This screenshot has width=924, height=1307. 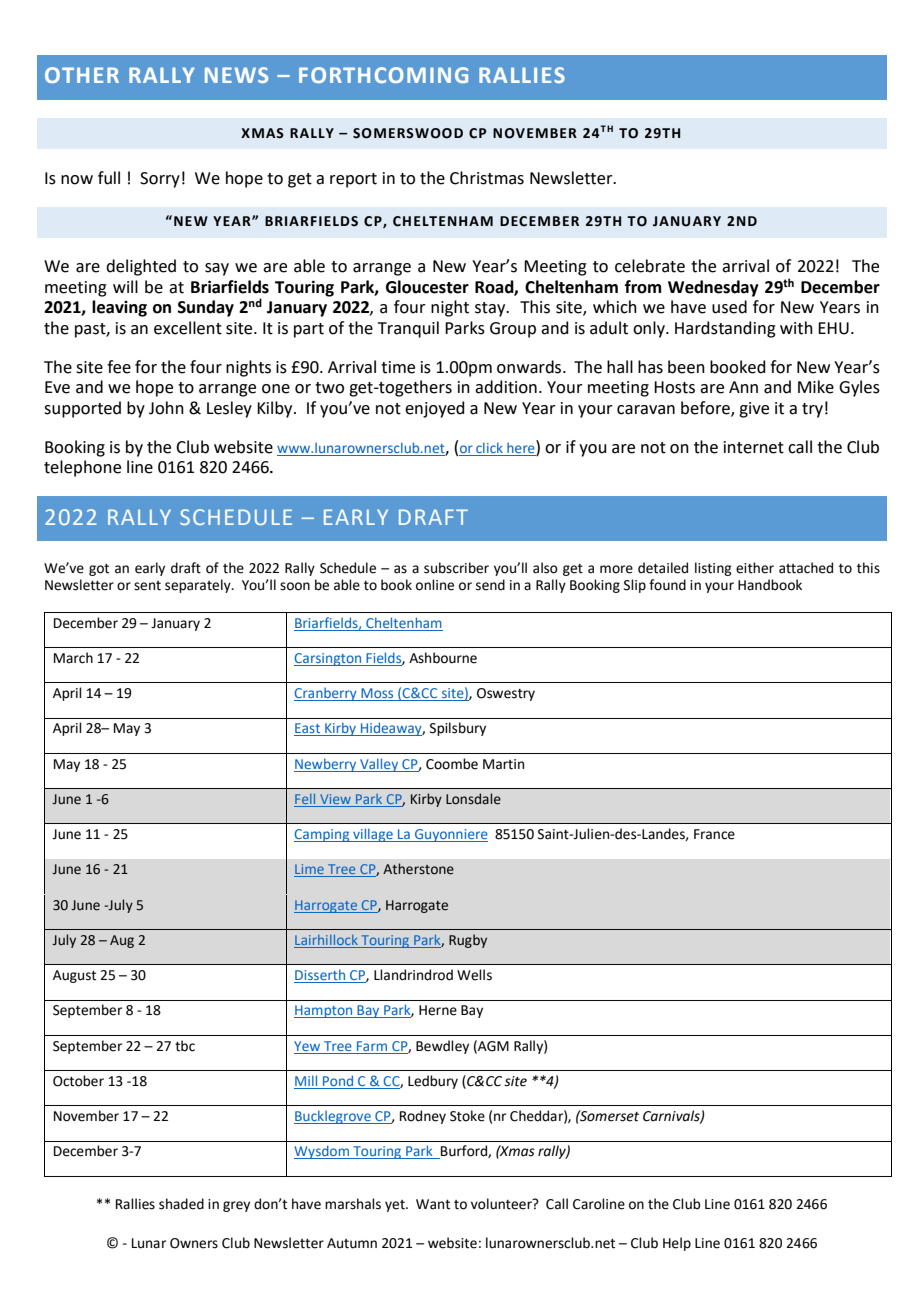 I want to click on March, so click(x=73, y=658).
